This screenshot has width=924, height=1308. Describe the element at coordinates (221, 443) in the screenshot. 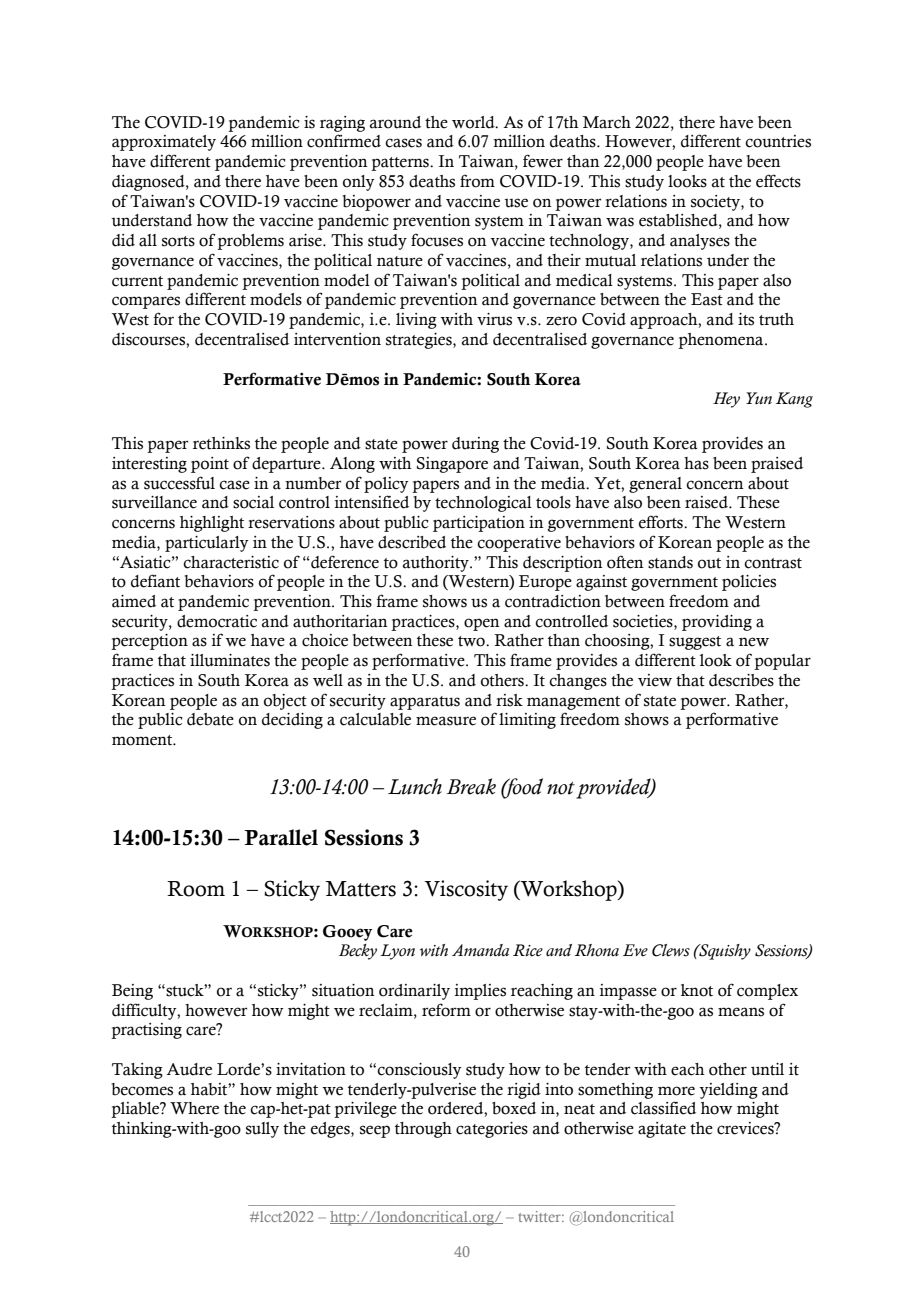

I see `rethinks` at that location.
